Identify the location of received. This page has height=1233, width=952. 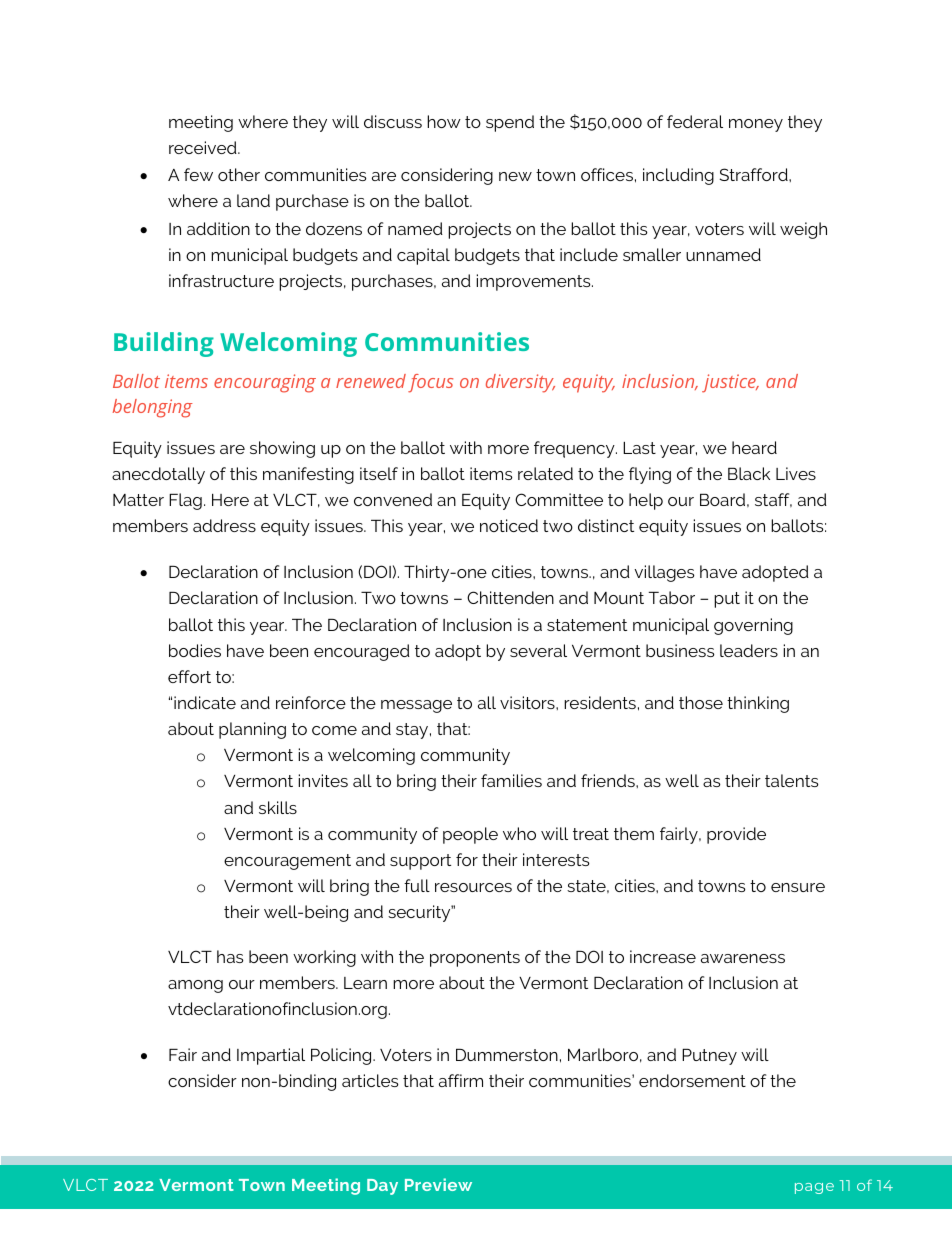
(204, 147).
